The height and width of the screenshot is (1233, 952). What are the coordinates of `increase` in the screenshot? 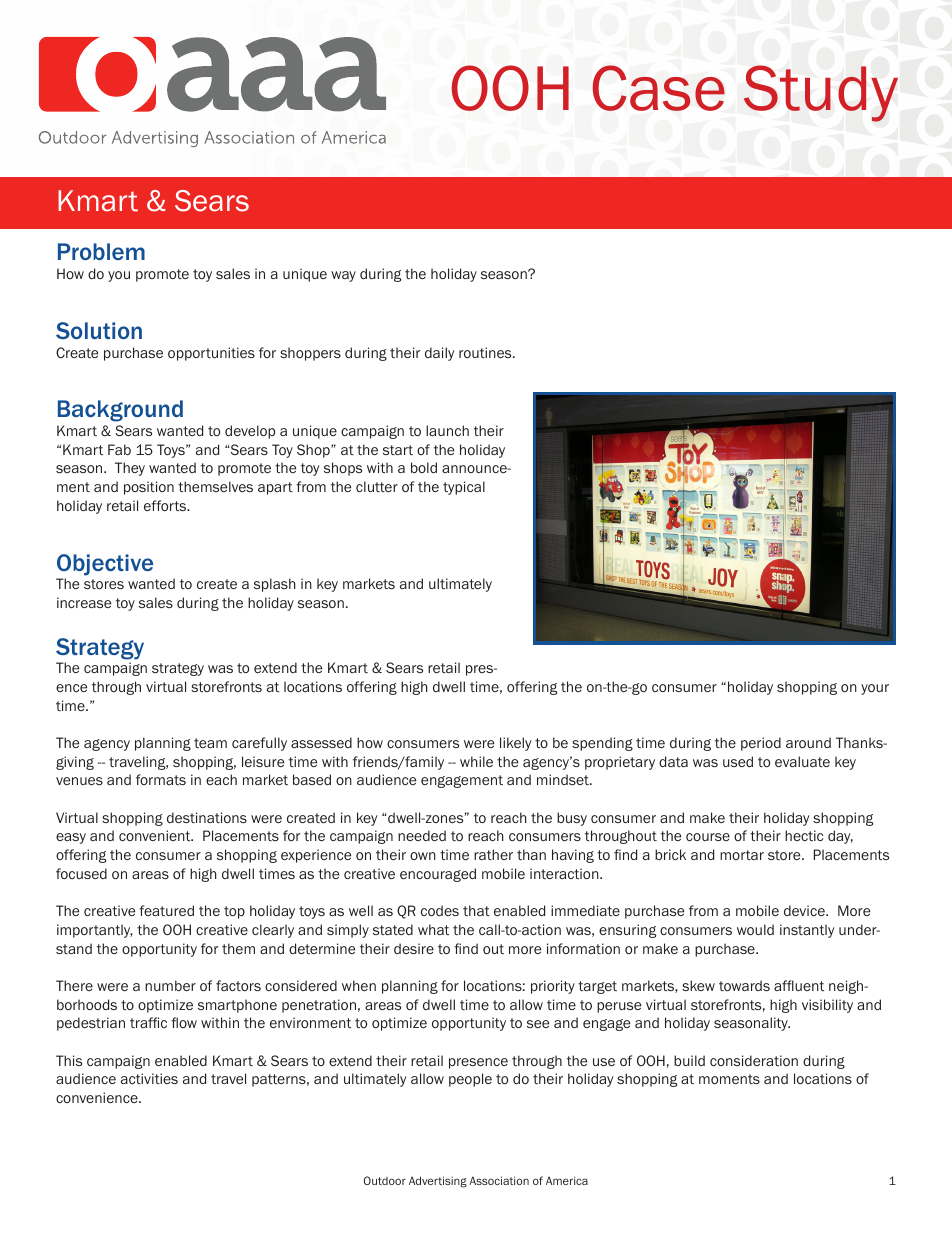 It's located at (84, 602).
